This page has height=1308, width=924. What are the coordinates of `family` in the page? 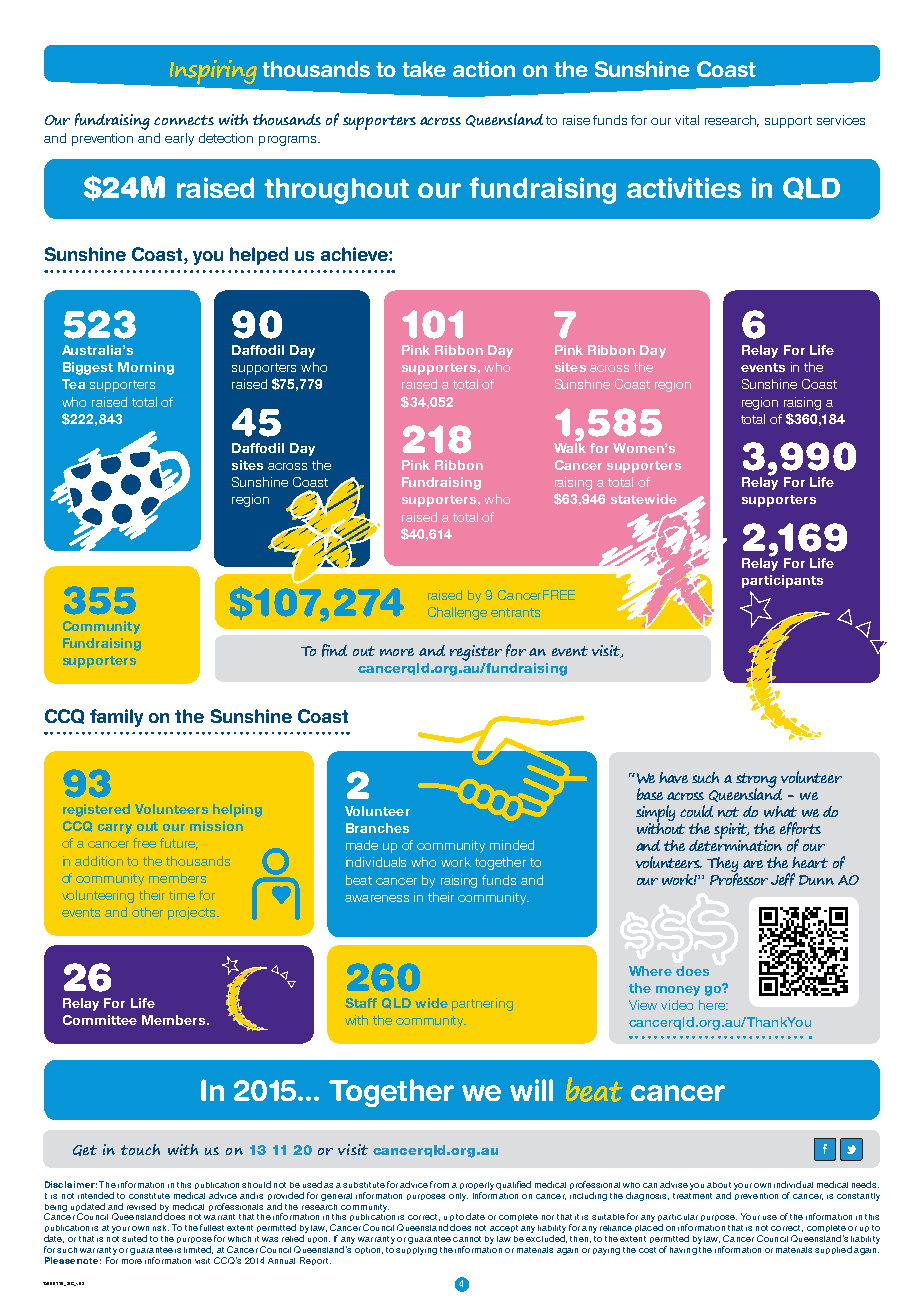 It's located at (116, 718).
